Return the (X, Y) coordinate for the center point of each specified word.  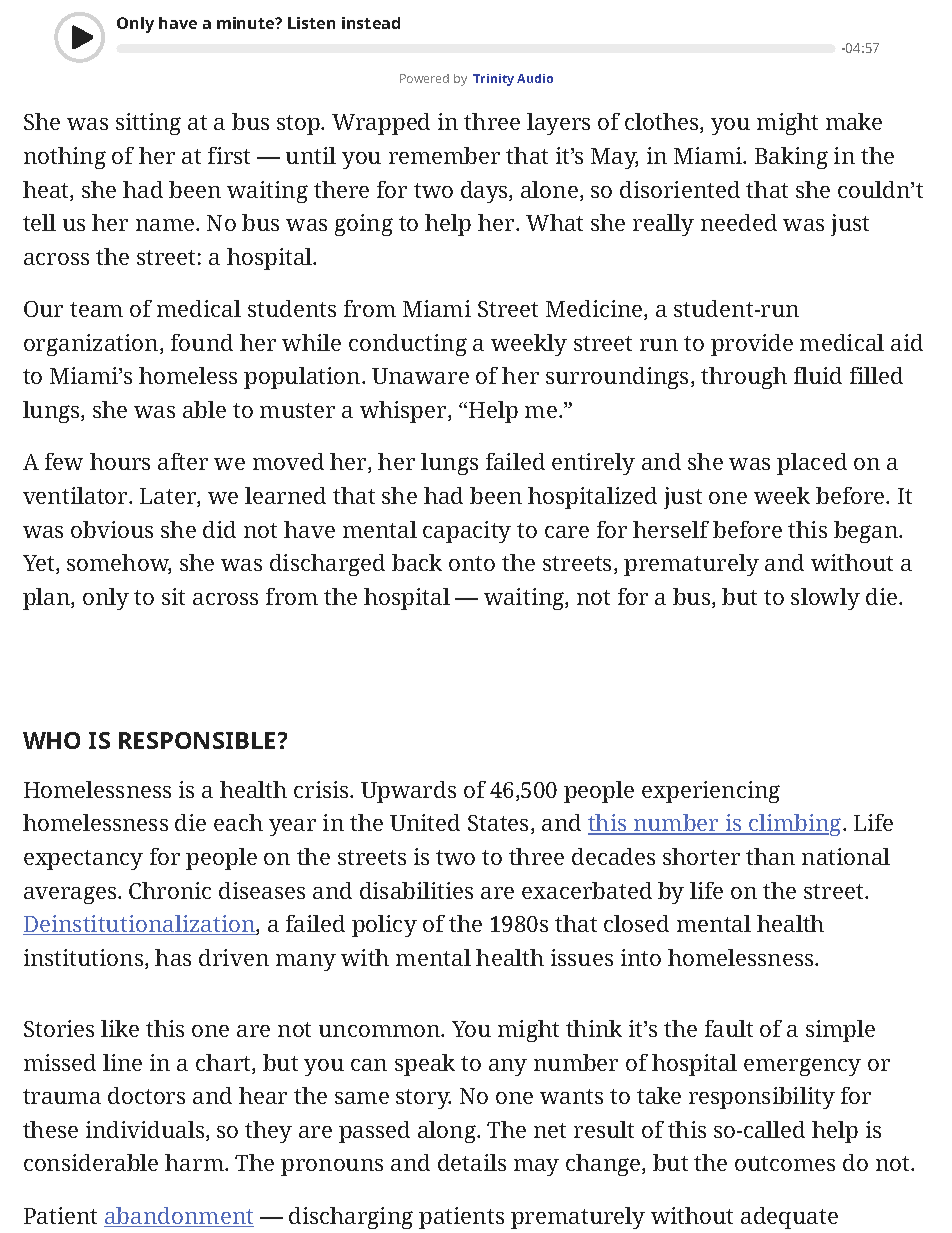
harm (195, 1162)
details (472, 1162)
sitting (148, 124)
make (854, 121)
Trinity (493, 80)
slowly (825, 599)
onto (472, 563)
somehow (119, 564)
